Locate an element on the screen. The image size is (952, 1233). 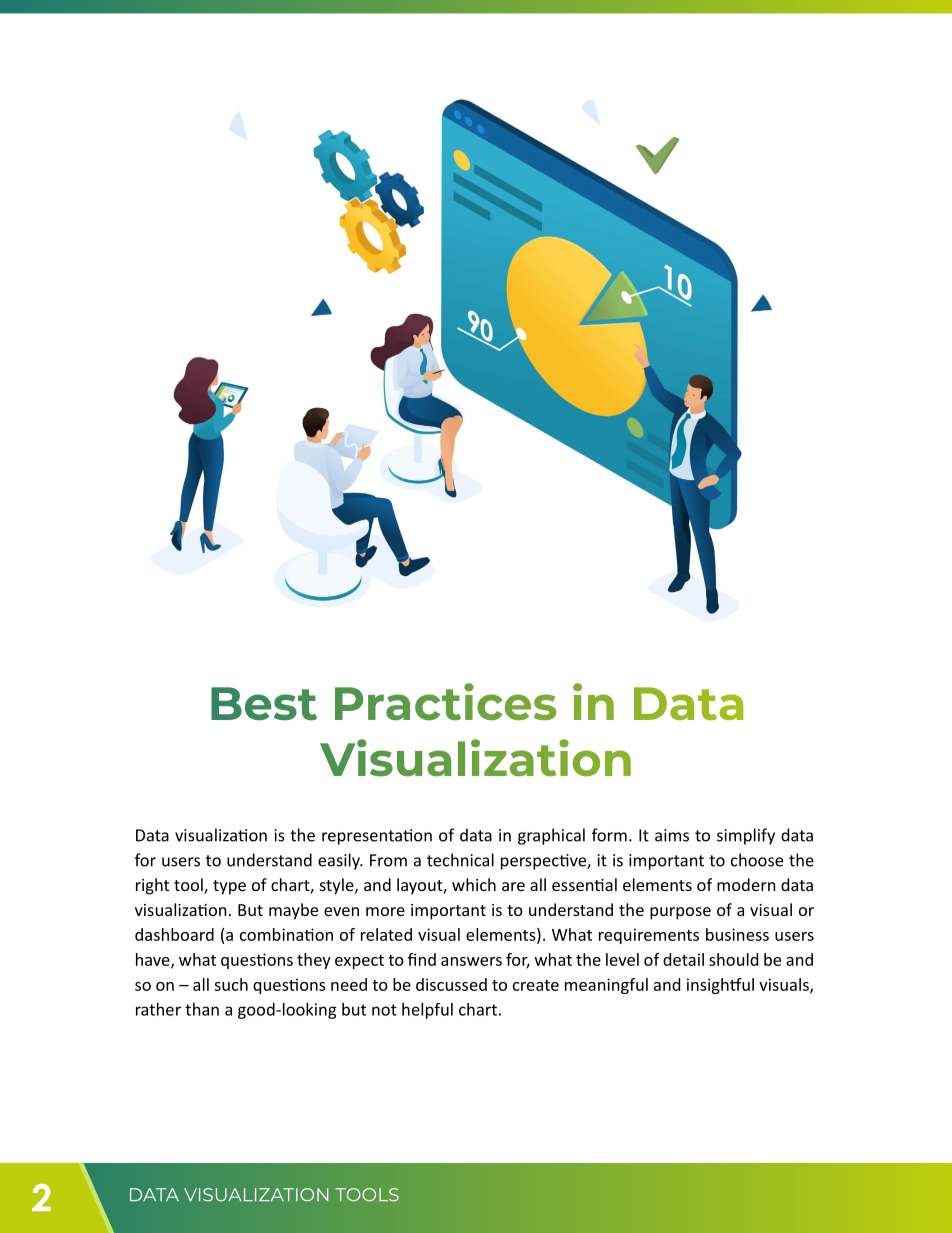
representation is located at coordinates (377, 837).
